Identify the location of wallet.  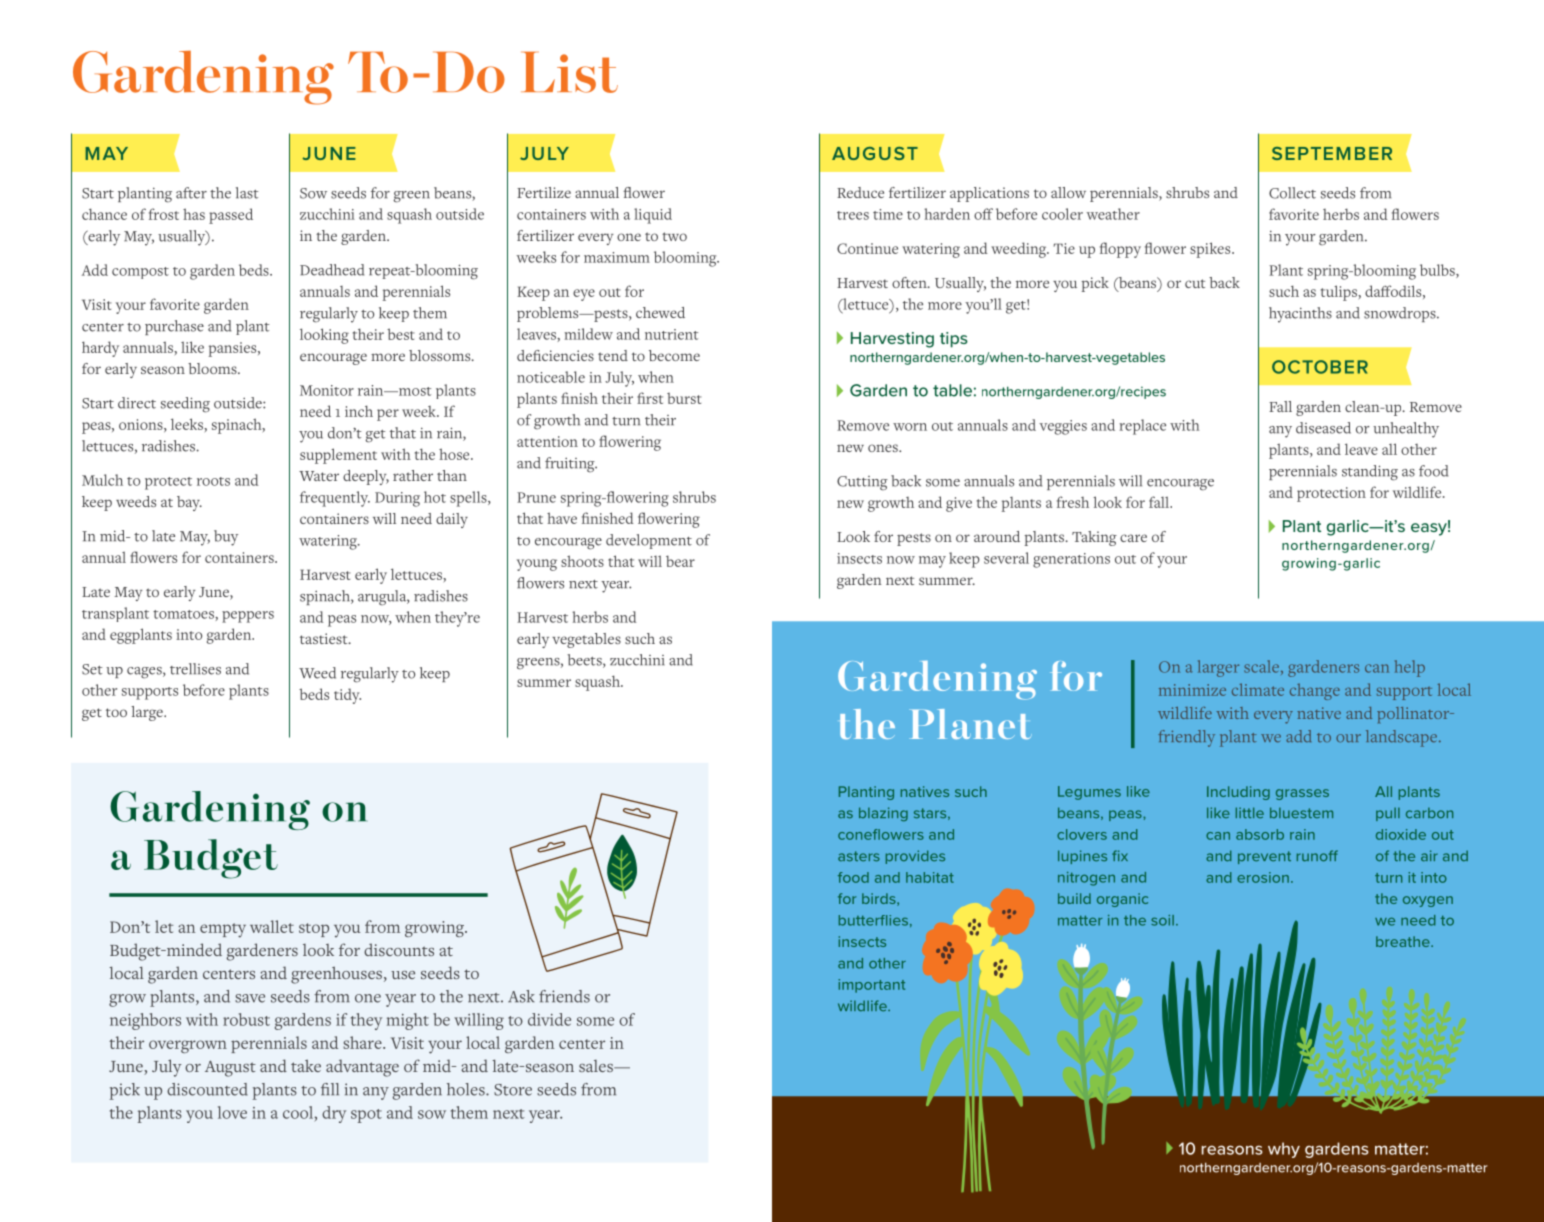
(272, 926).
